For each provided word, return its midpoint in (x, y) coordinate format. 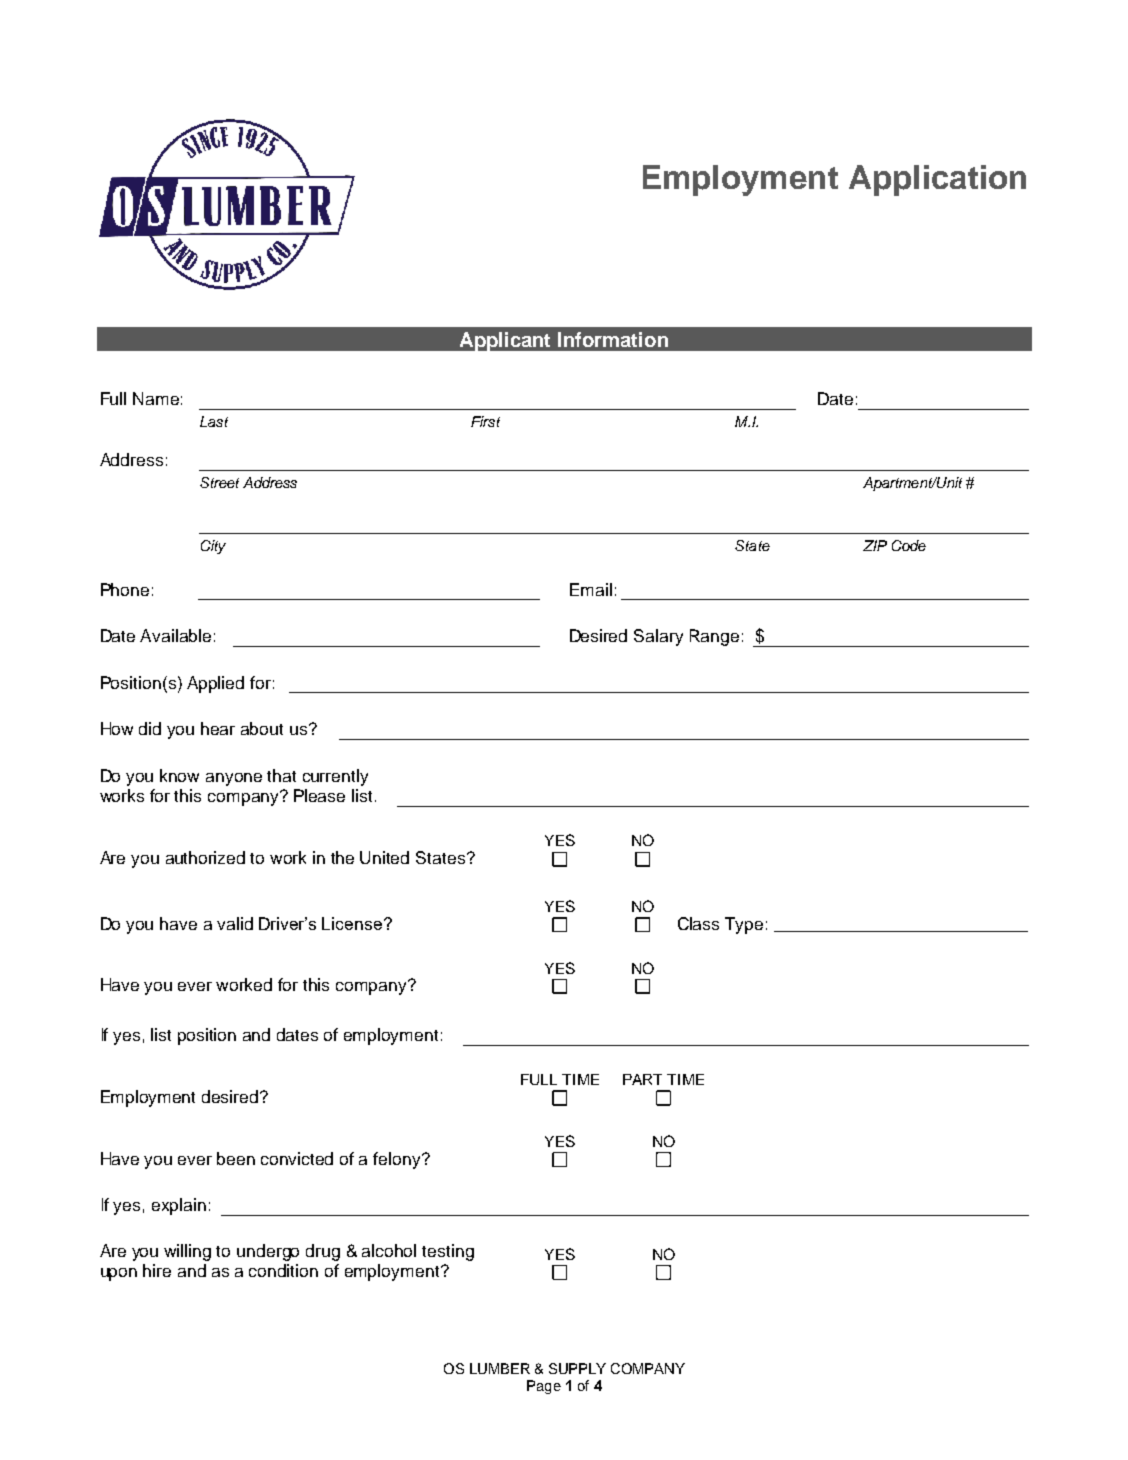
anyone (234, 779)
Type (744, 925)
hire (157, 1270)
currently (335, 777)
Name (156, 398)
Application (937, 180)
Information (613, 339)
